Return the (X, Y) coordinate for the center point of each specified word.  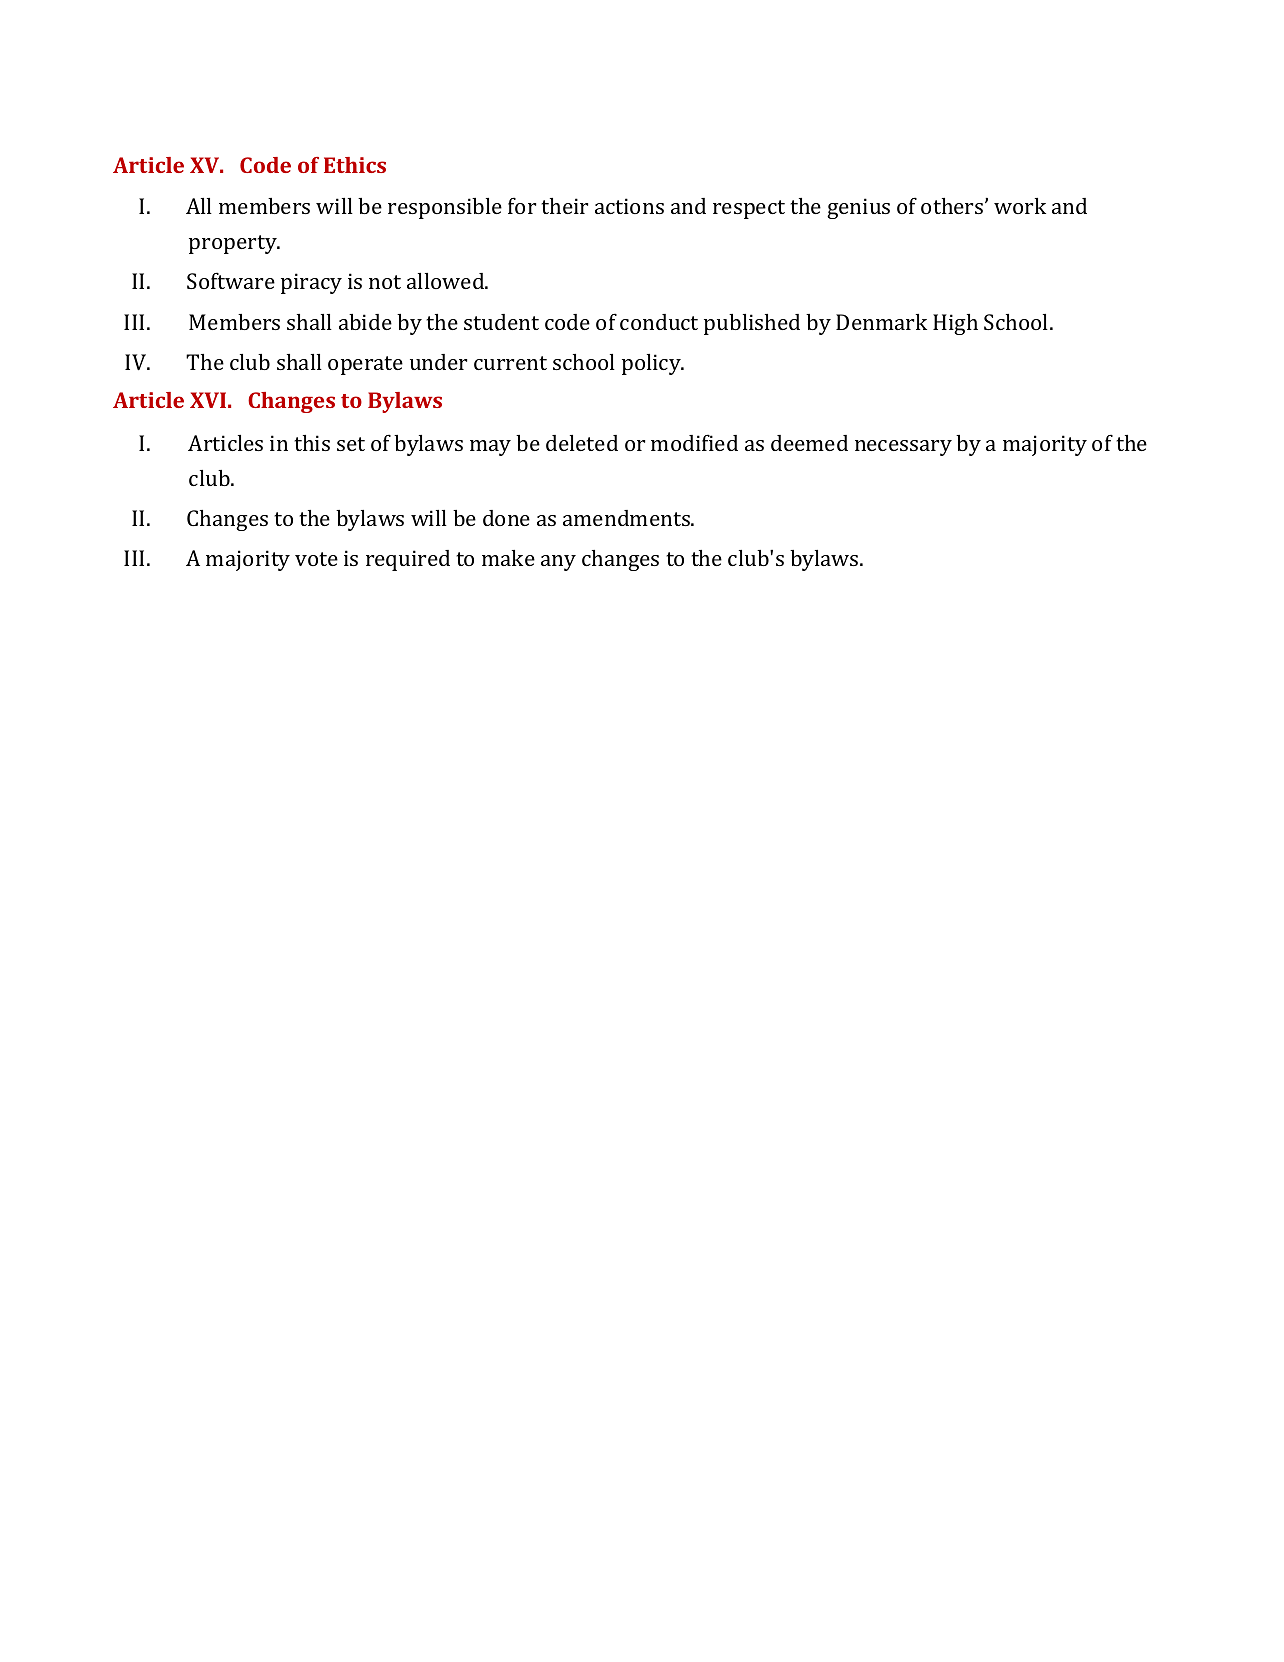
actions (629, 206)
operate (365, 365)
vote (316, 559)
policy (652, 364)
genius (858, 208)
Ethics (355, 165)
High (955, 324)
